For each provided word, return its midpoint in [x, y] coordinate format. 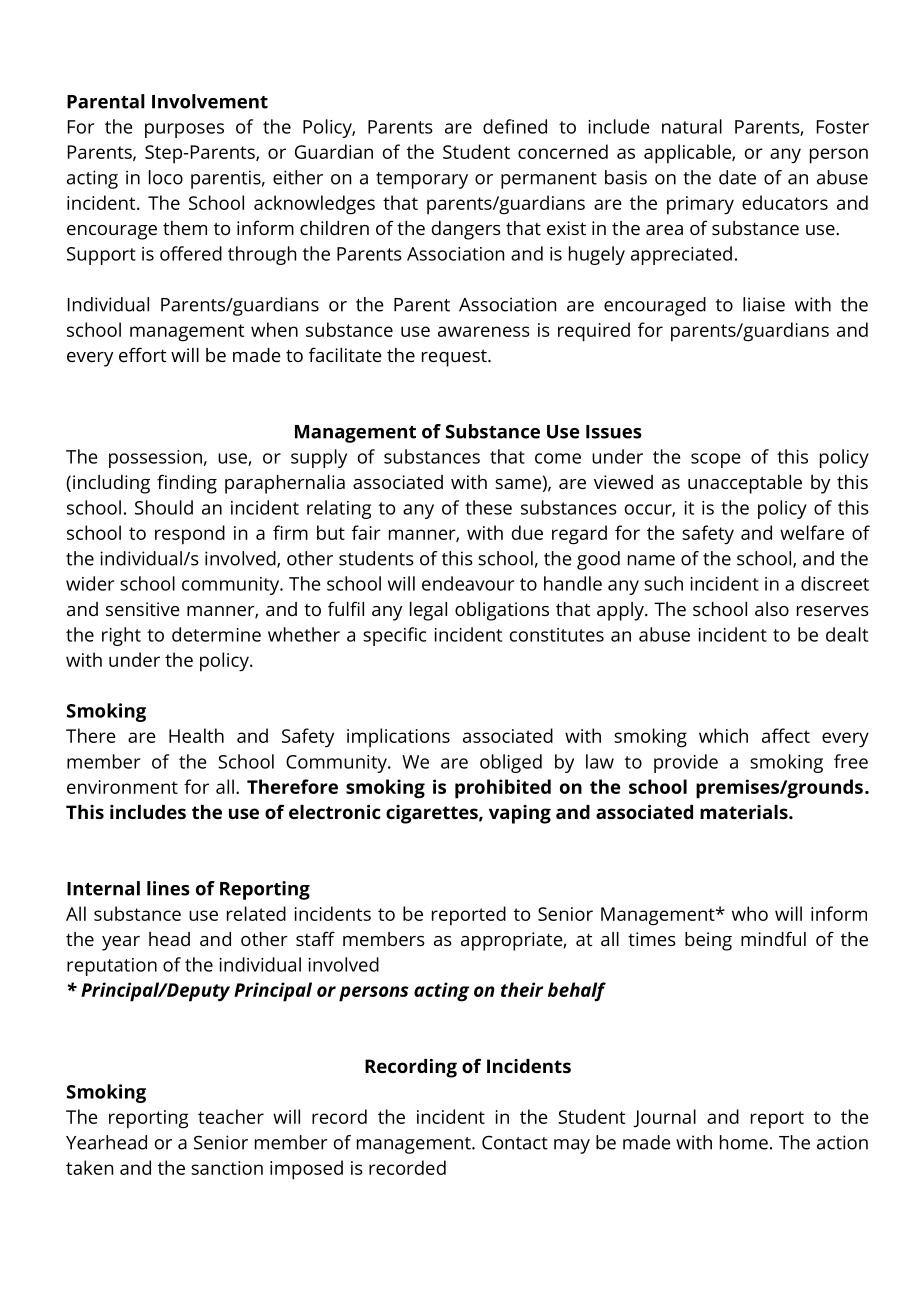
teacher [231, 1116]
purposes [184, 130]
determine [216, 634]
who [750, 913]
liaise [764, 304]
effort [142, 354]
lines [168, 888]
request [455, 358]
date [737, 177]
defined [515, 126]
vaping [520, 814]
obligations [502, 611]
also [772, 609]
